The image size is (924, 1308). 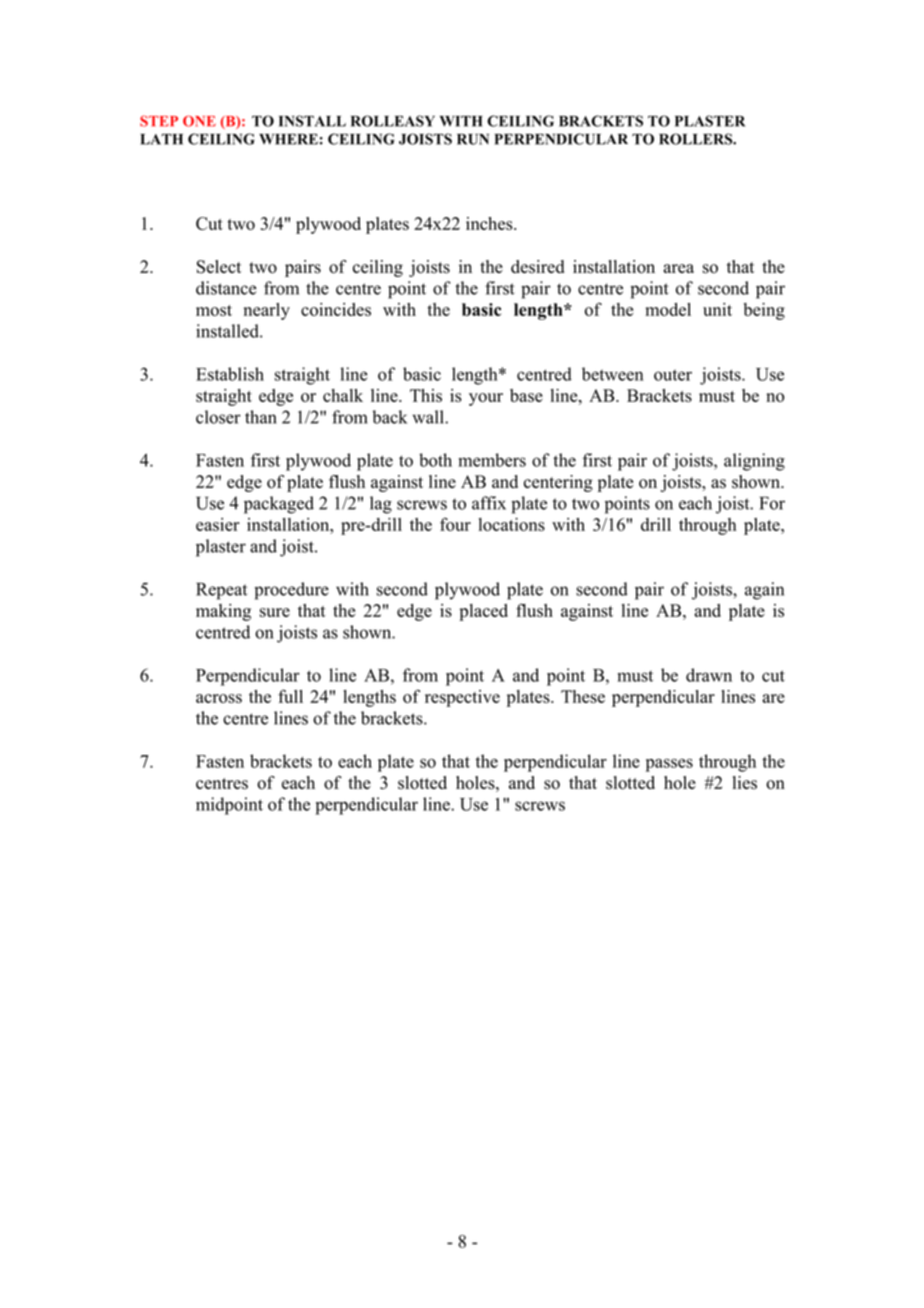 What do you see at coordinates (462, 698) in the page?
I see `respective` at bounding box center [462, 698].
